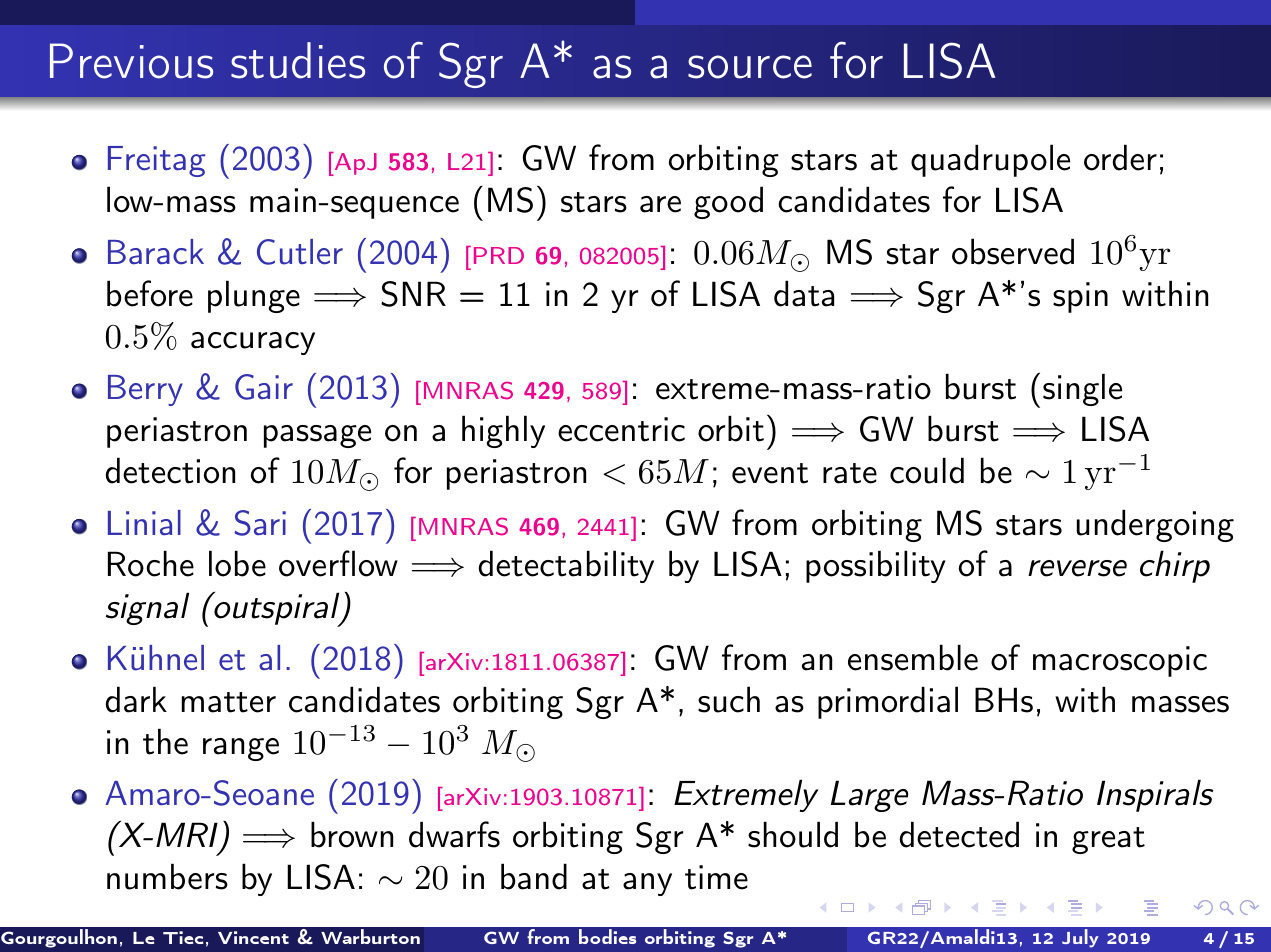  Describe the element at coordinates (1120, 157) in the page. I see `order` at that location.
